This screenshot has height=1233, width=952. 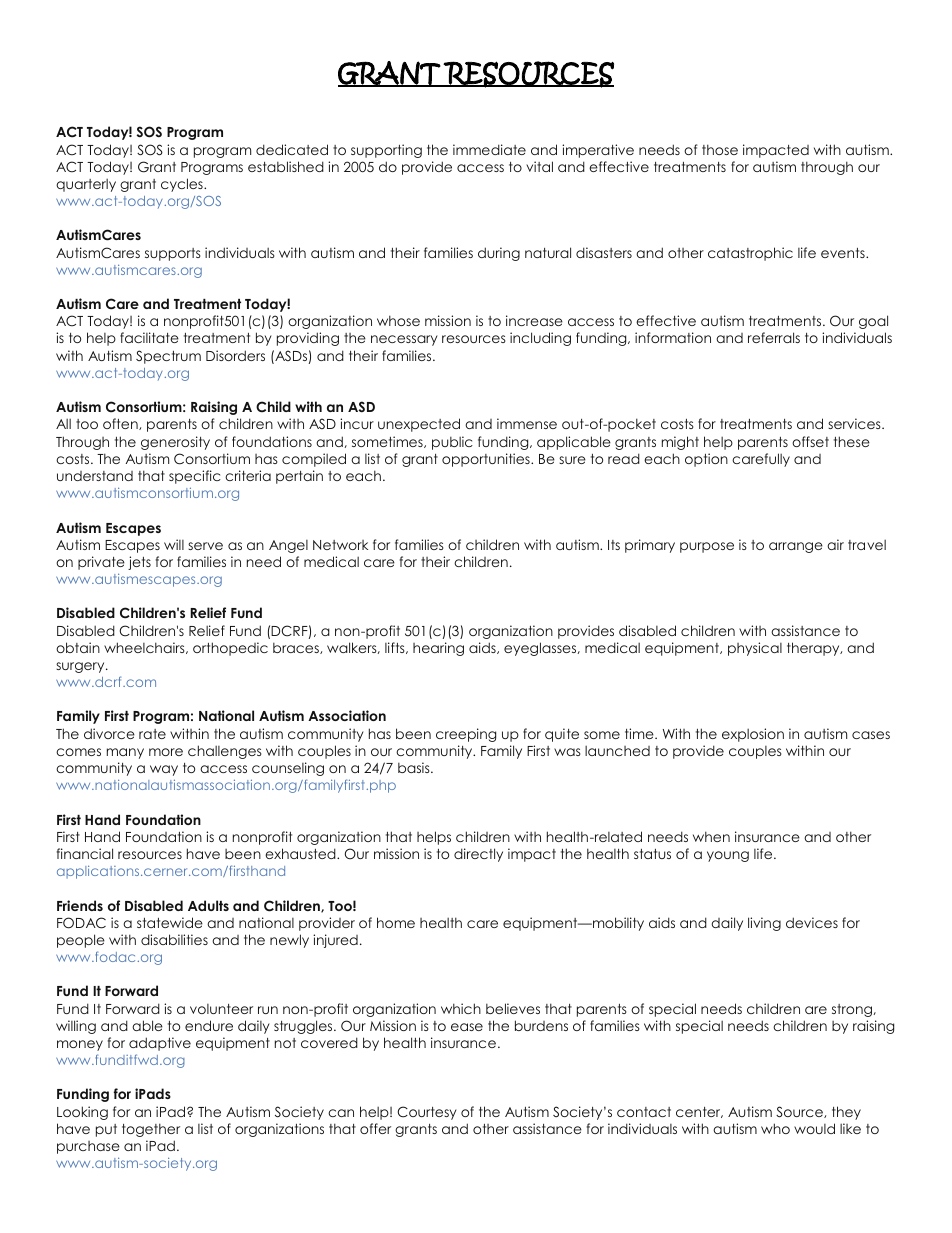 I want to click on physical, so click(x=755, y=649).
